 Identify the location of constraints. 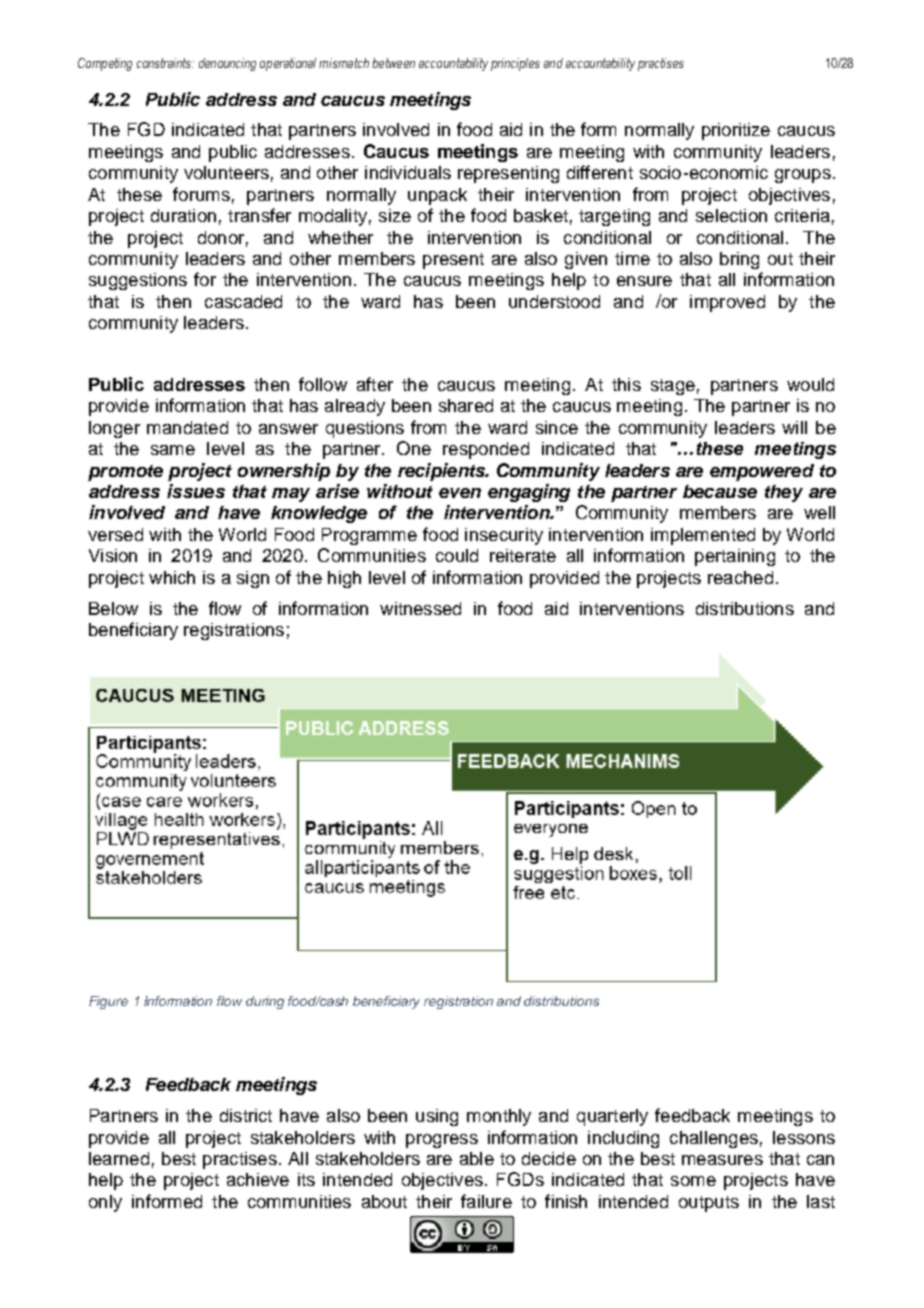
(165, 63).
